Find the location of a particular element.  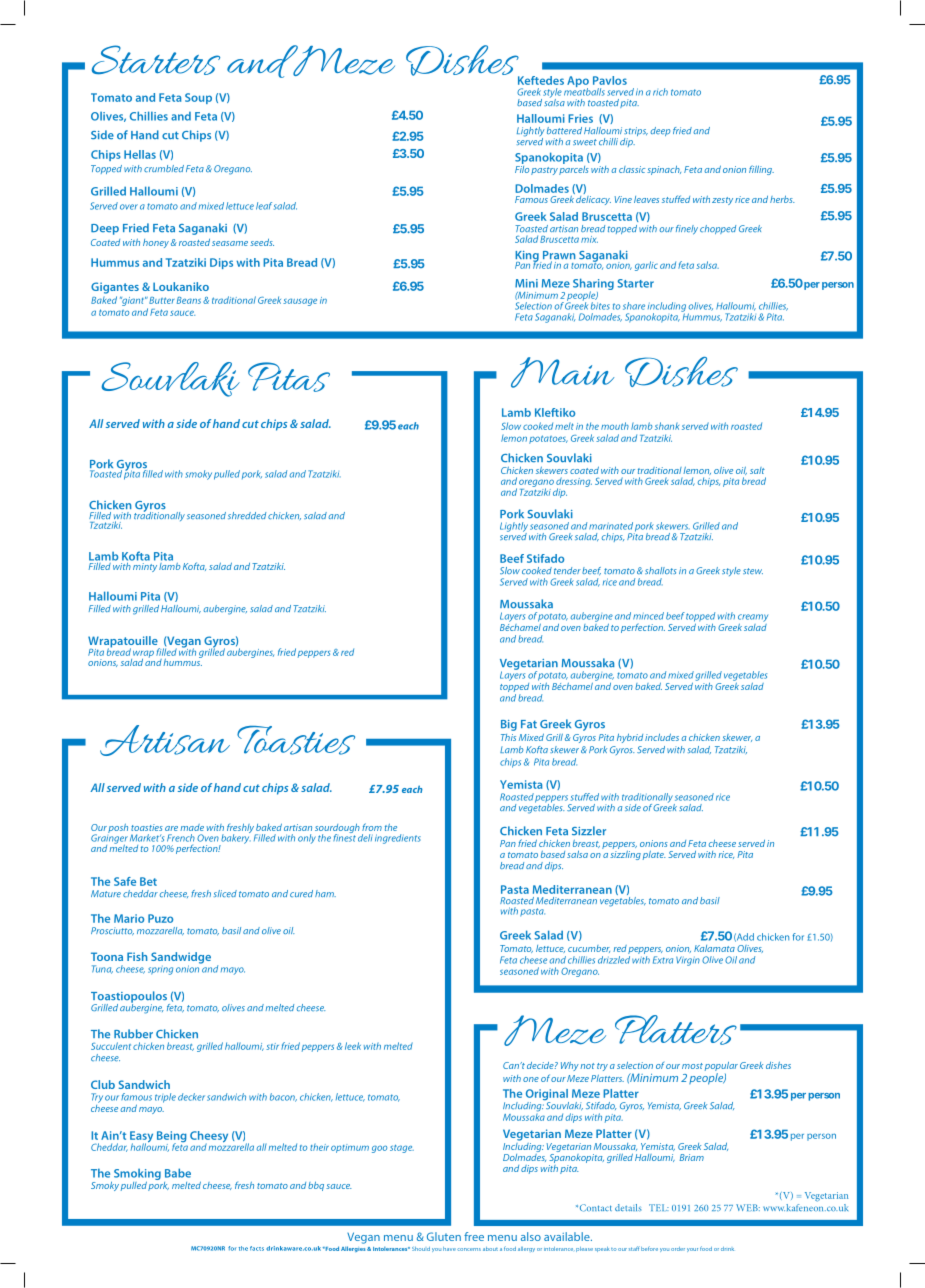

shredded is located at coordinates (247, 515).
